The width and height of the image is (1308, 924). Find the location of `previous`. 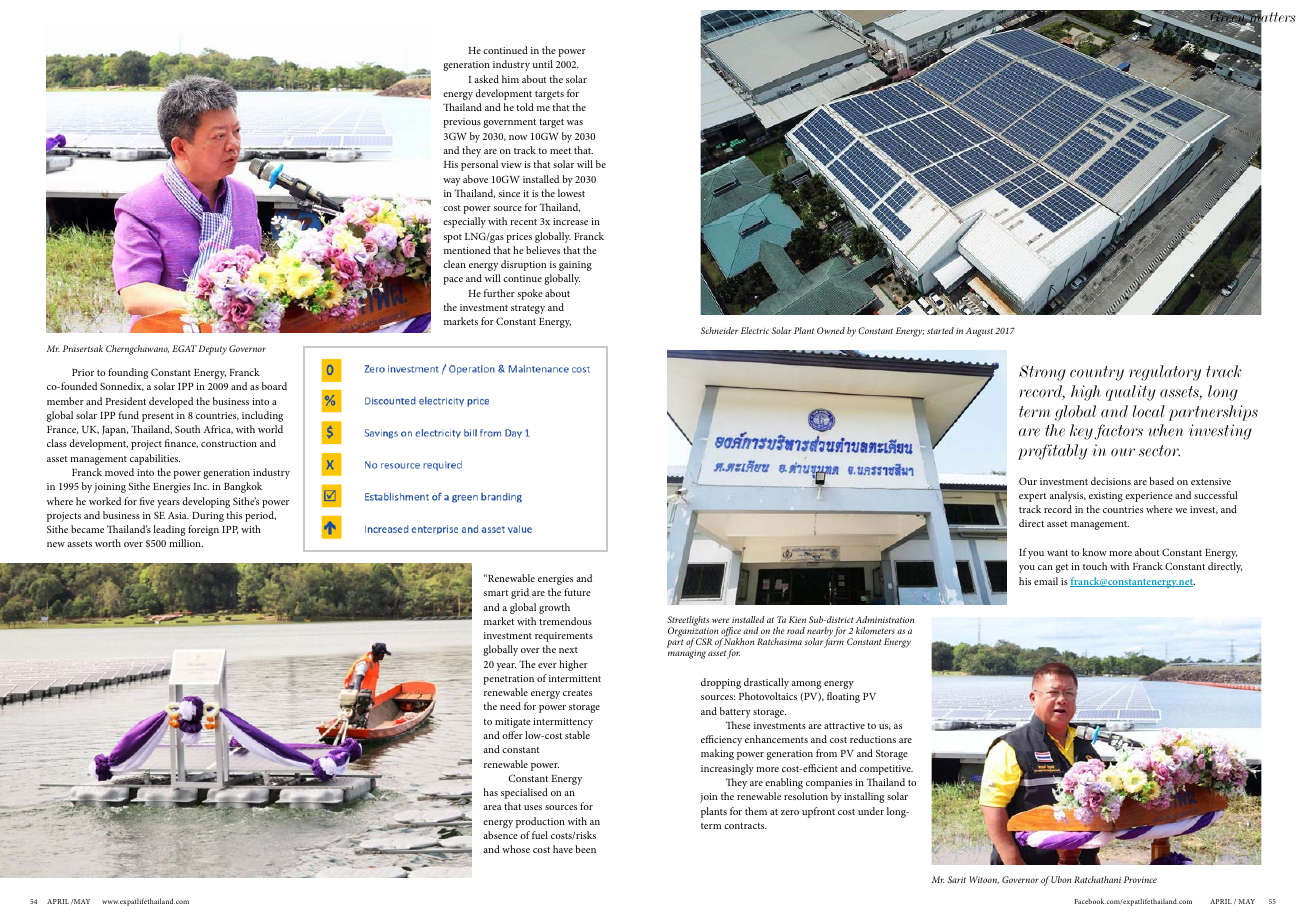

previous is located at coordinates (462, 123).
